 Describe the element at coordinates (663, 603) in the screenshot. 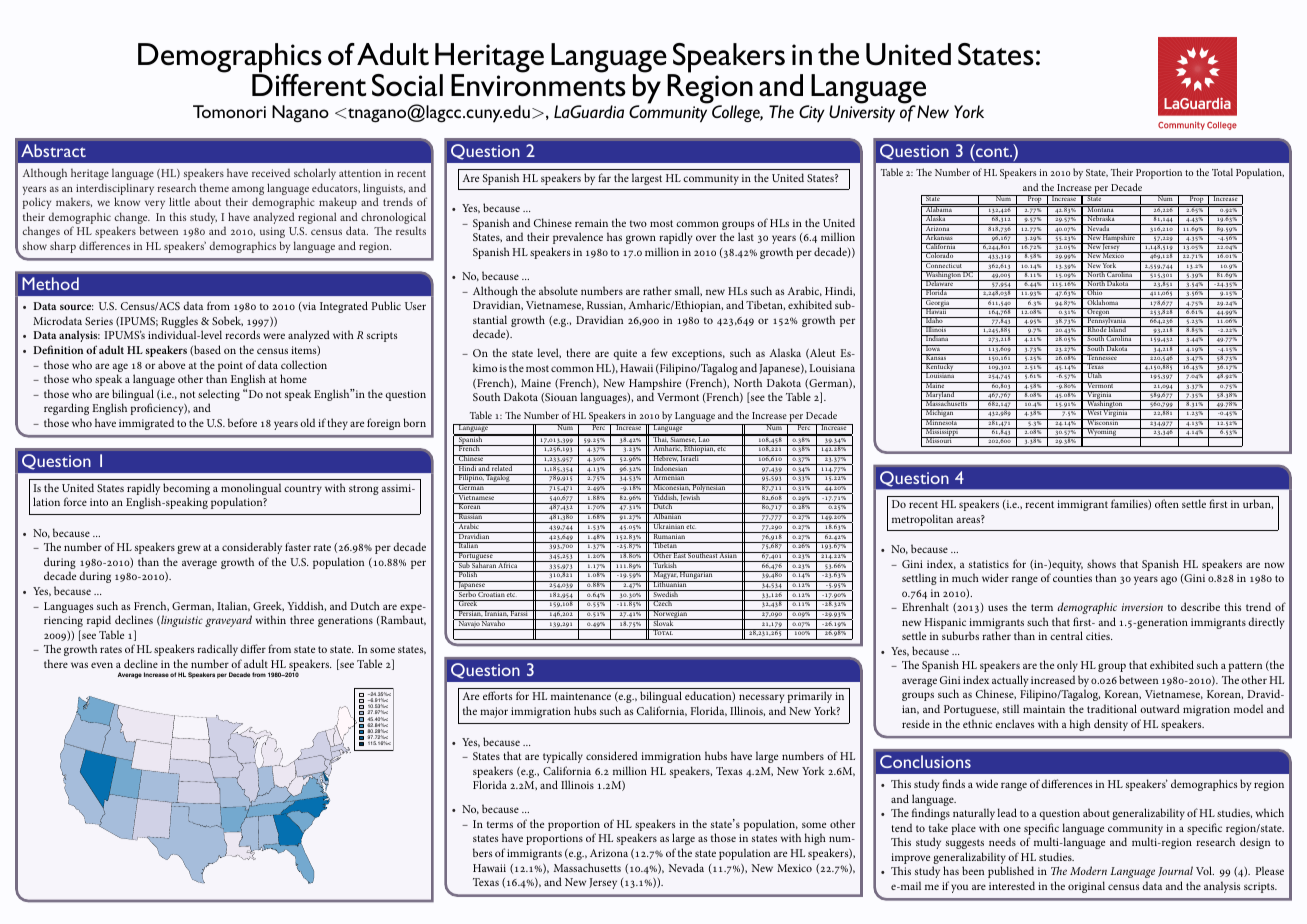

I see `Czech` at that location.
